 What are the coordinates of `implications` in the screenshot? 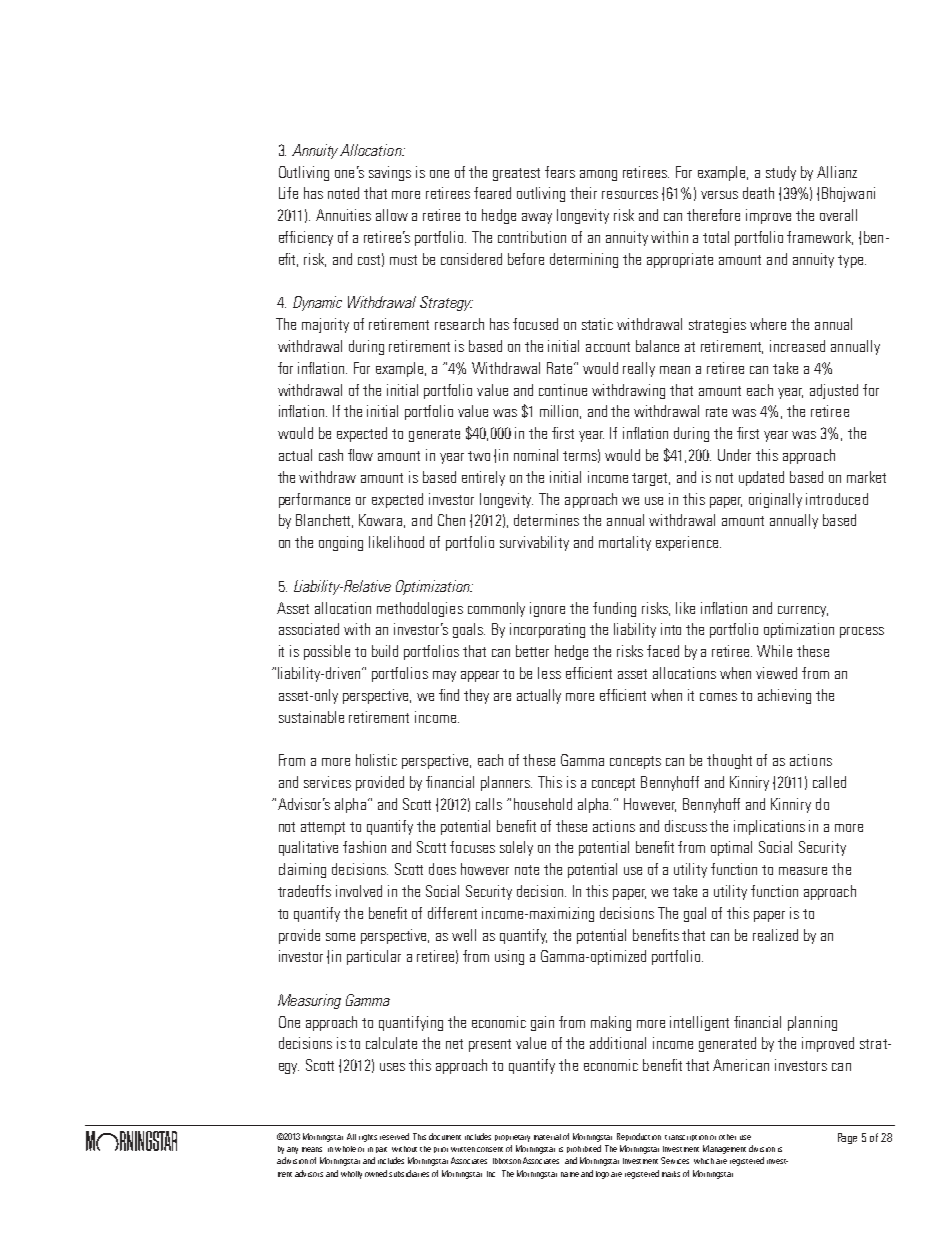 It's located at (769, 827).
